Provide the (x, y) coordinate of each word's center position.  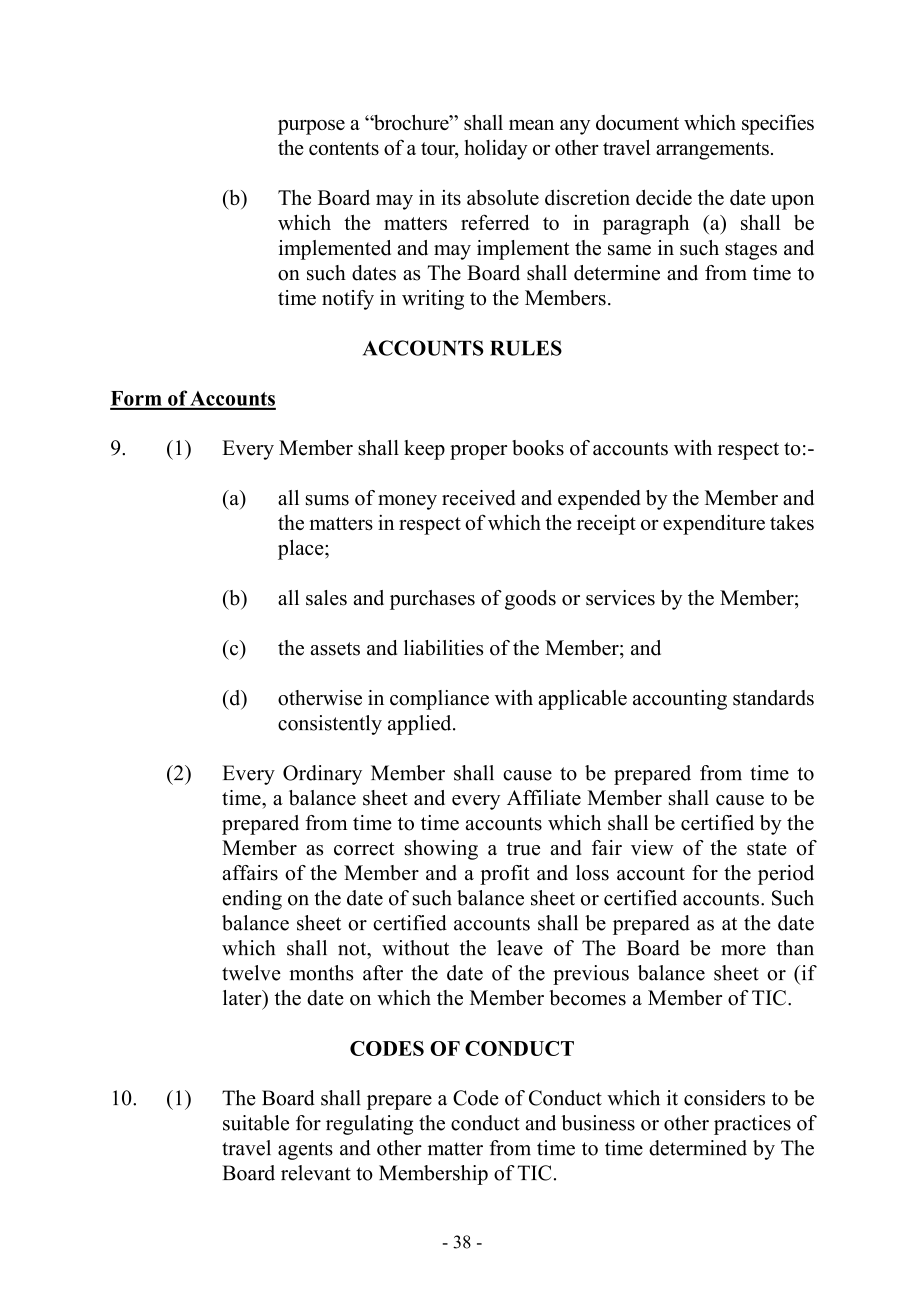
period (786, 875)
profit (505, 875)
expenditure (714, 524)
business (598, 1123)
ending (252, 900)
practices (752, 1125)
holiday (496, 150)
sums (327, 500)
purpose (311, 127)
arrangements (712, 151)
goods (530, 600)
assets (335, 649)
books (538, 448)
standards (773, 698)
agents (305, 1151)
